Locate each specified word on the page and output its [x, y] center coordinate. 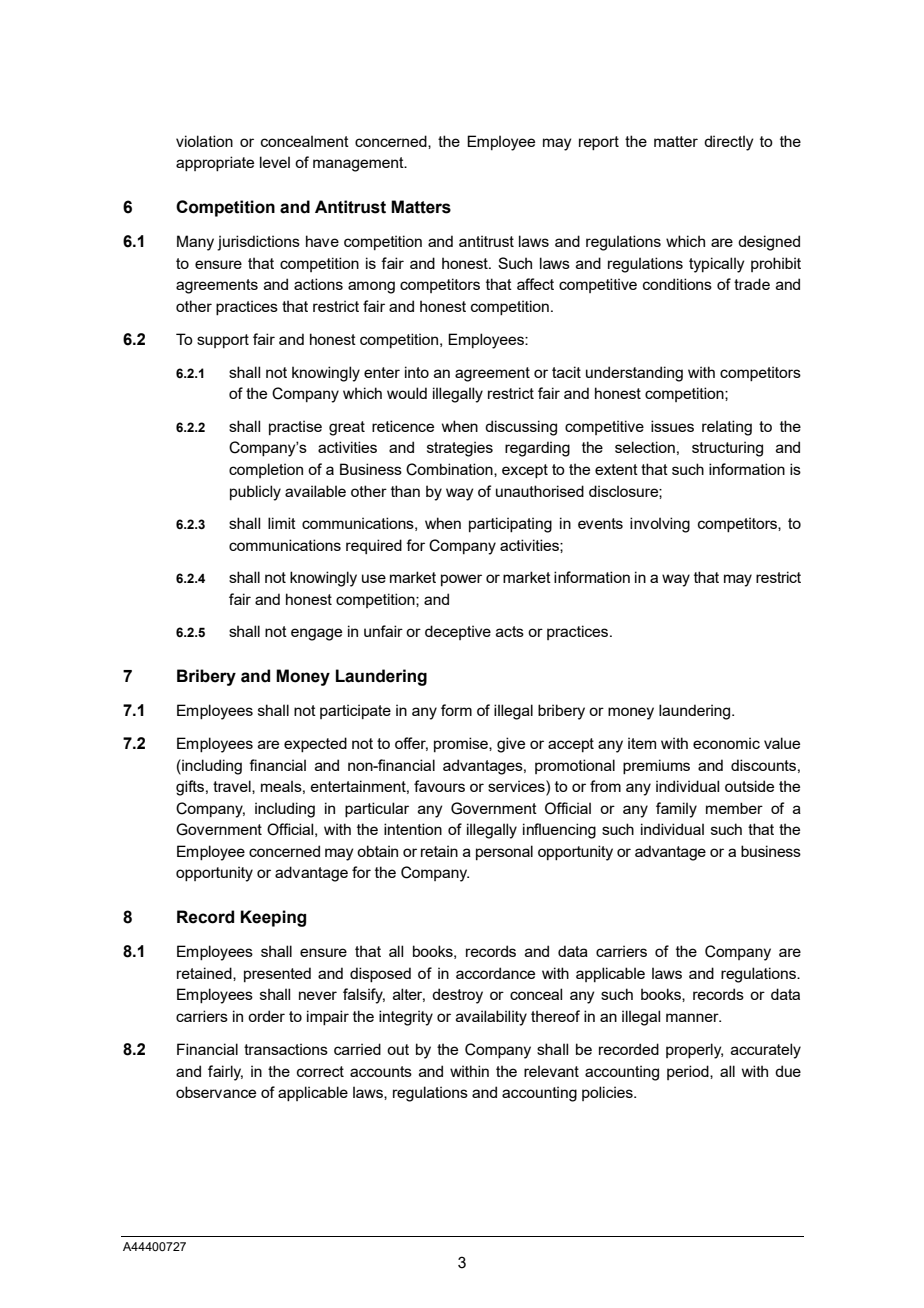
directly [729, 143]
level [275, 162]
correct [320, 1071]
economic [726, 743]
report [599, 143]
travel [233, 787]
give [511, 745]
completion [266, 470]
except [525, 471]
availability [491, 1018]
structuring [727, 449]
